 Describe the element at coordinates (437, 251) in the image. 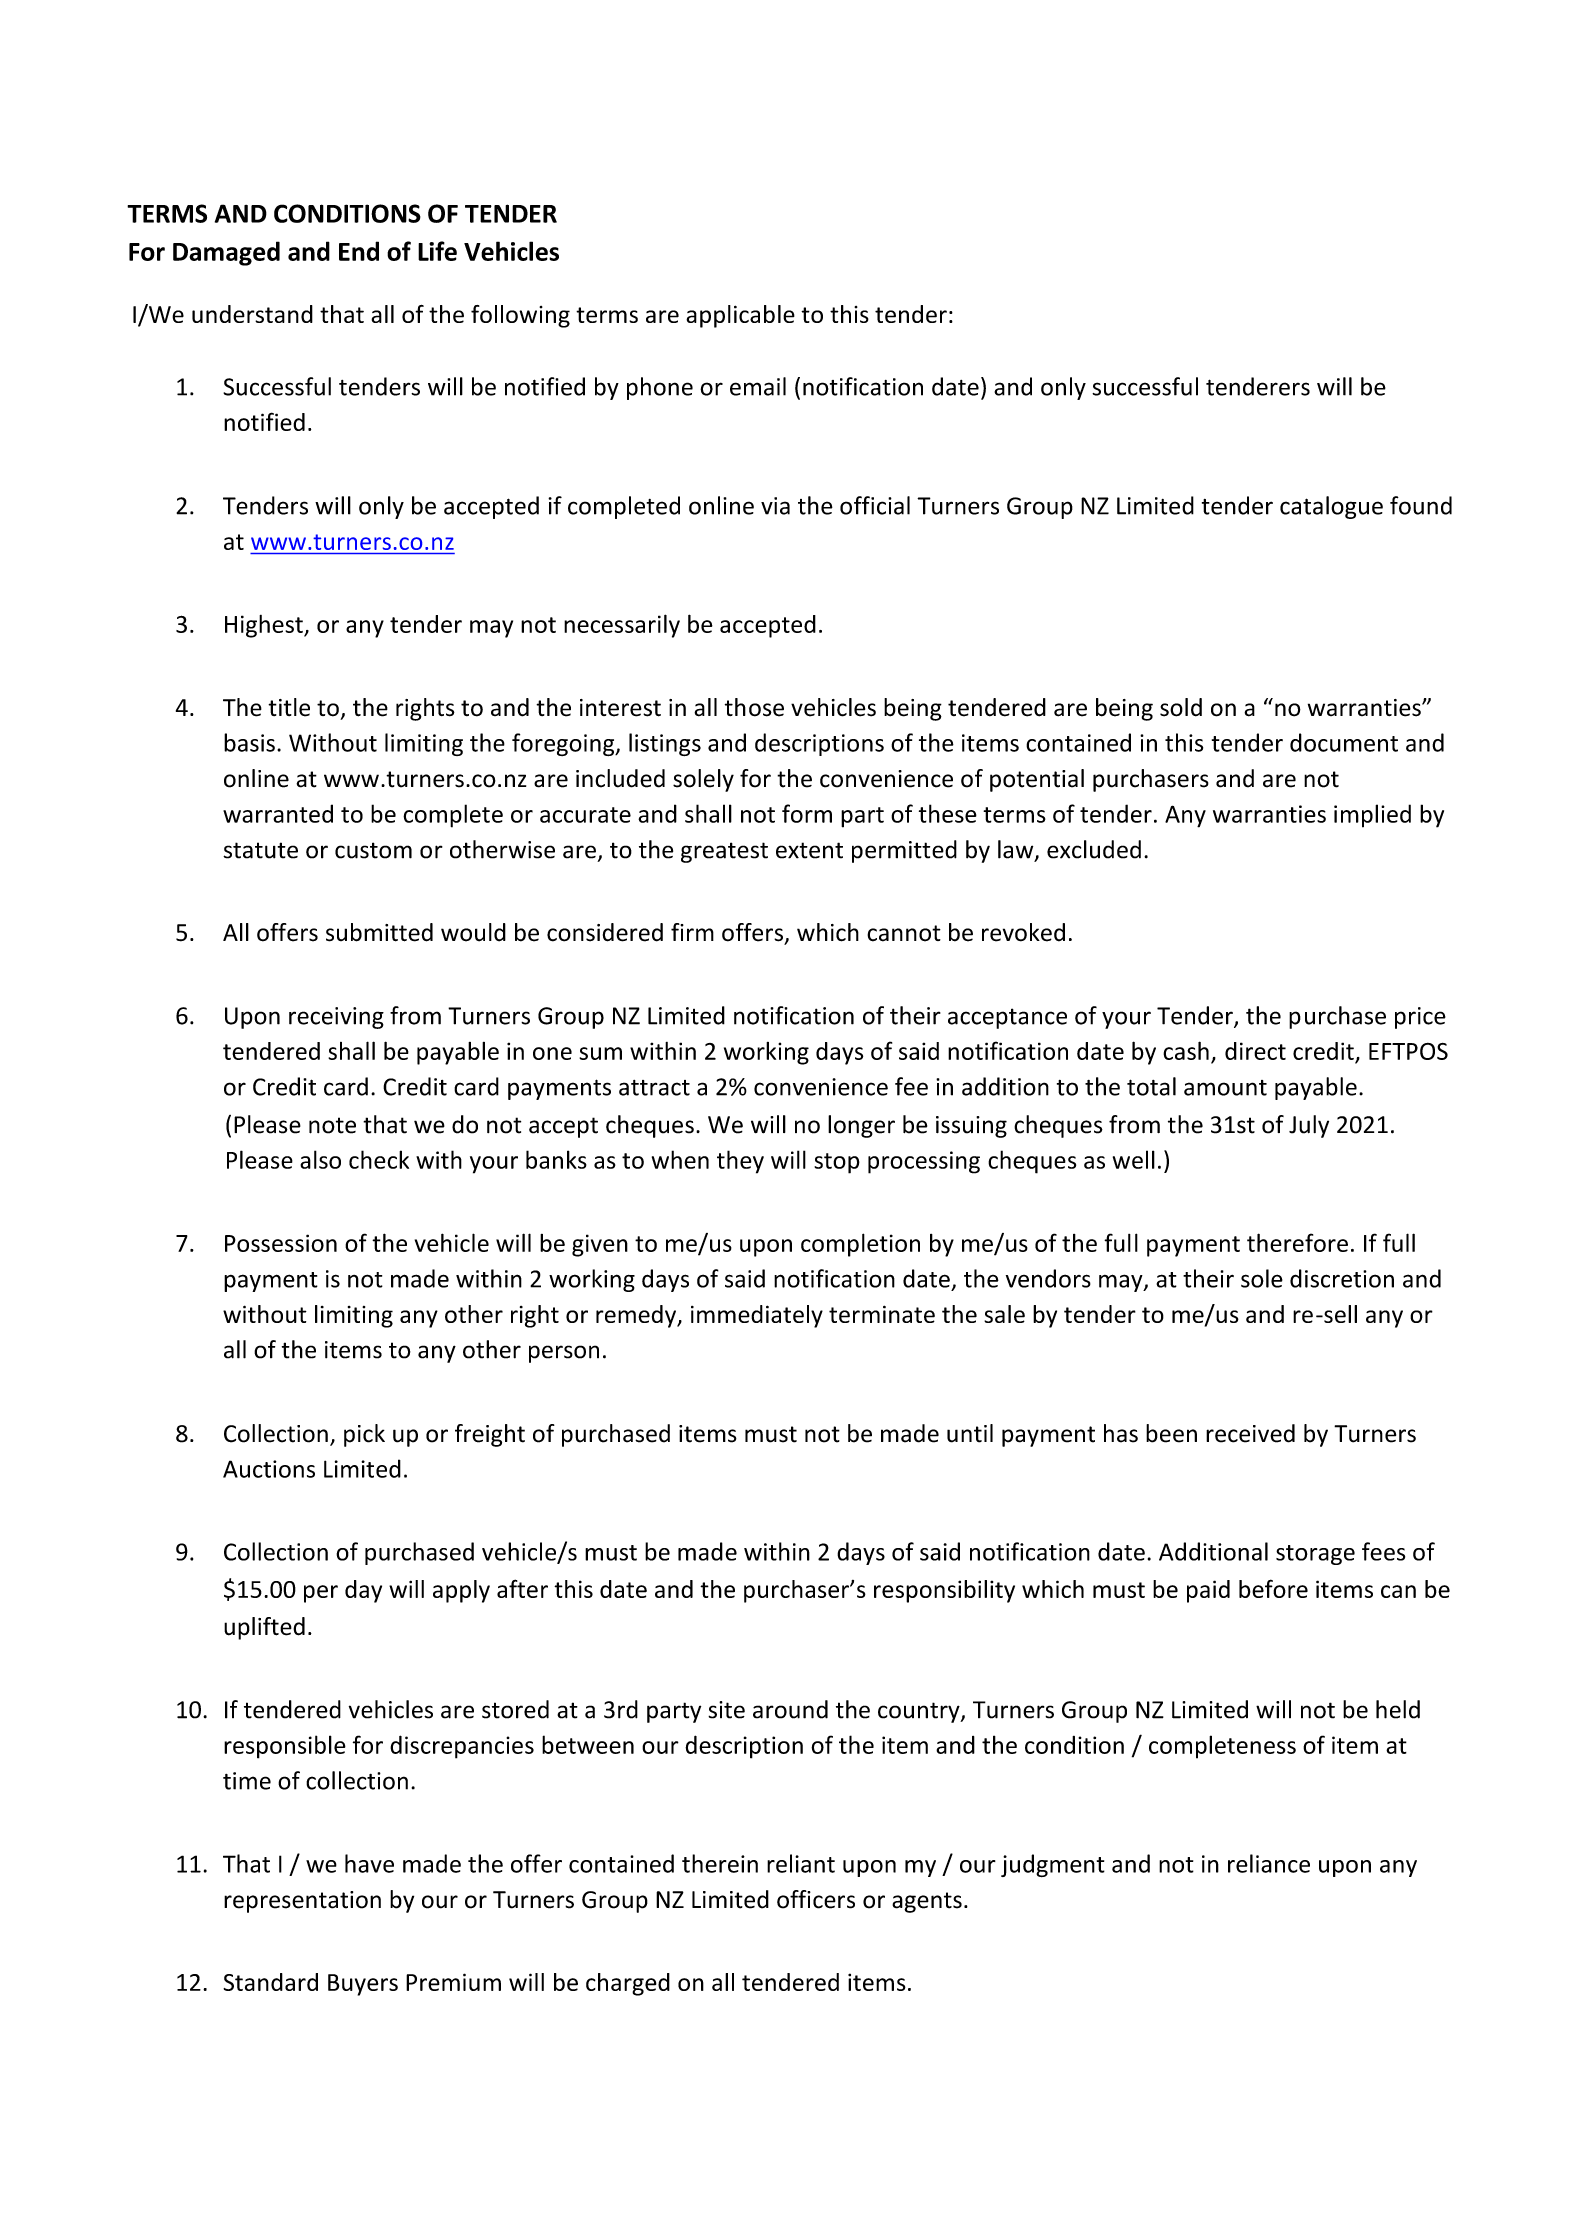

I see `Life` at that location.
